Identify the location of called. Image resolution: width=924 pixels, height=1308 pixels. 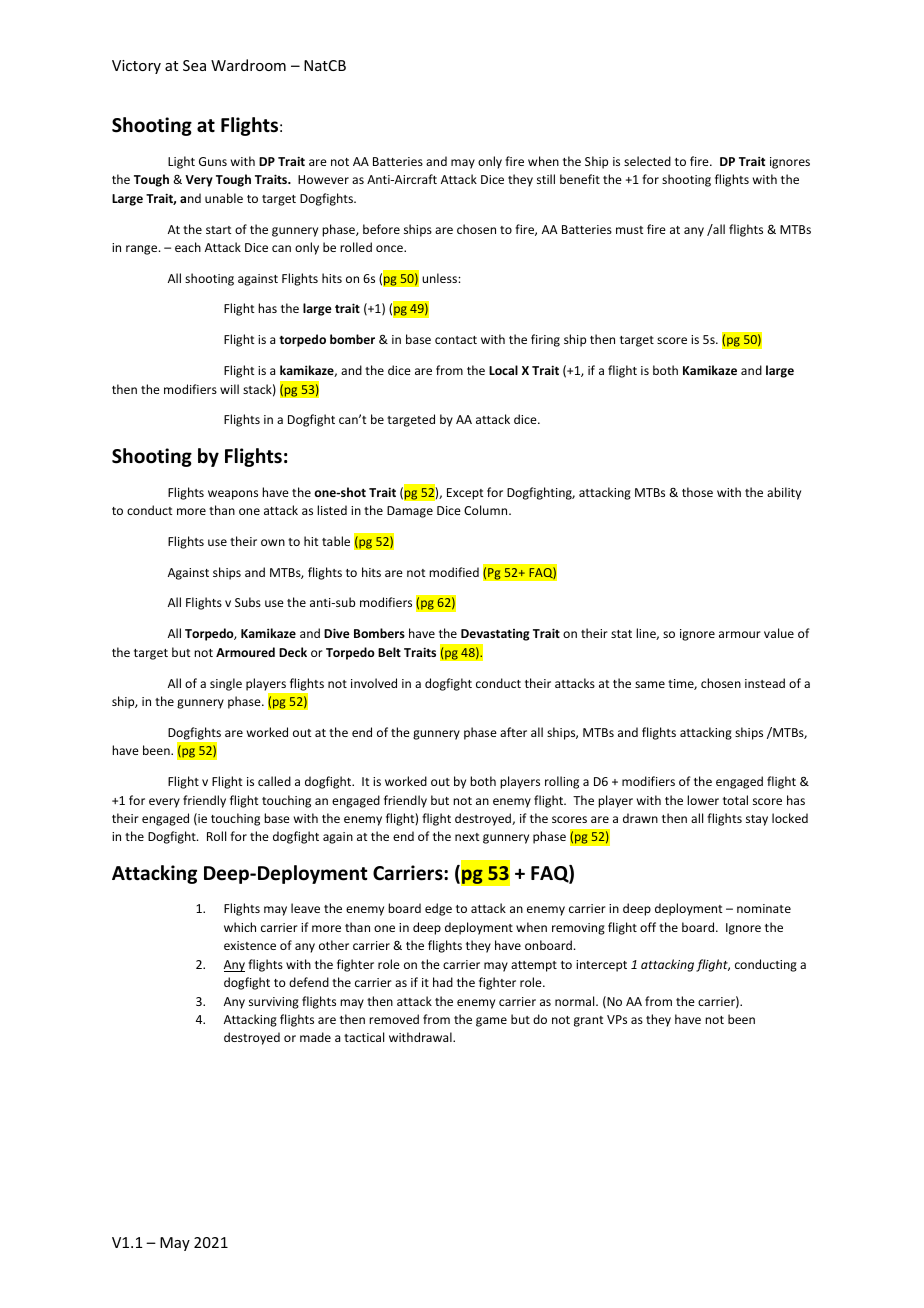
(274, 781).
